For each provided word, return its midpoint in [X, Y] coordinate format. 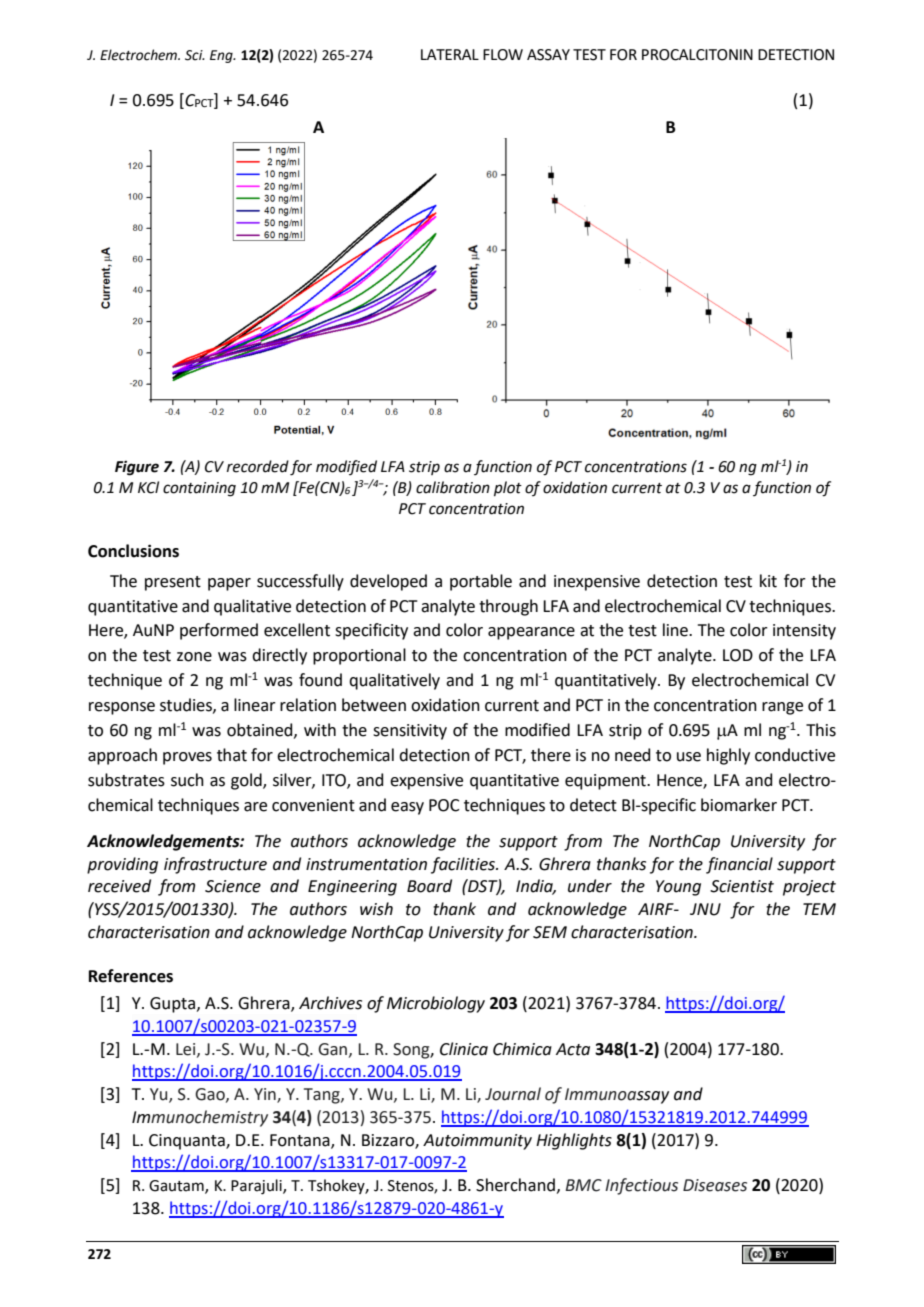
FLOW [503, 55]
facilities [464, 865]
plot [508, 488]
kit [768, 581]
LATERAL [450, 54]
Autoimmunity [477, 1142]
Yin [266, 1095]
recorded [258, 466]
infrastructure [215, 865]
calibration [453, 487]
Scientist [742, 886]
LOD [738, 655]
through [508, 607]
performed [219, 631]
